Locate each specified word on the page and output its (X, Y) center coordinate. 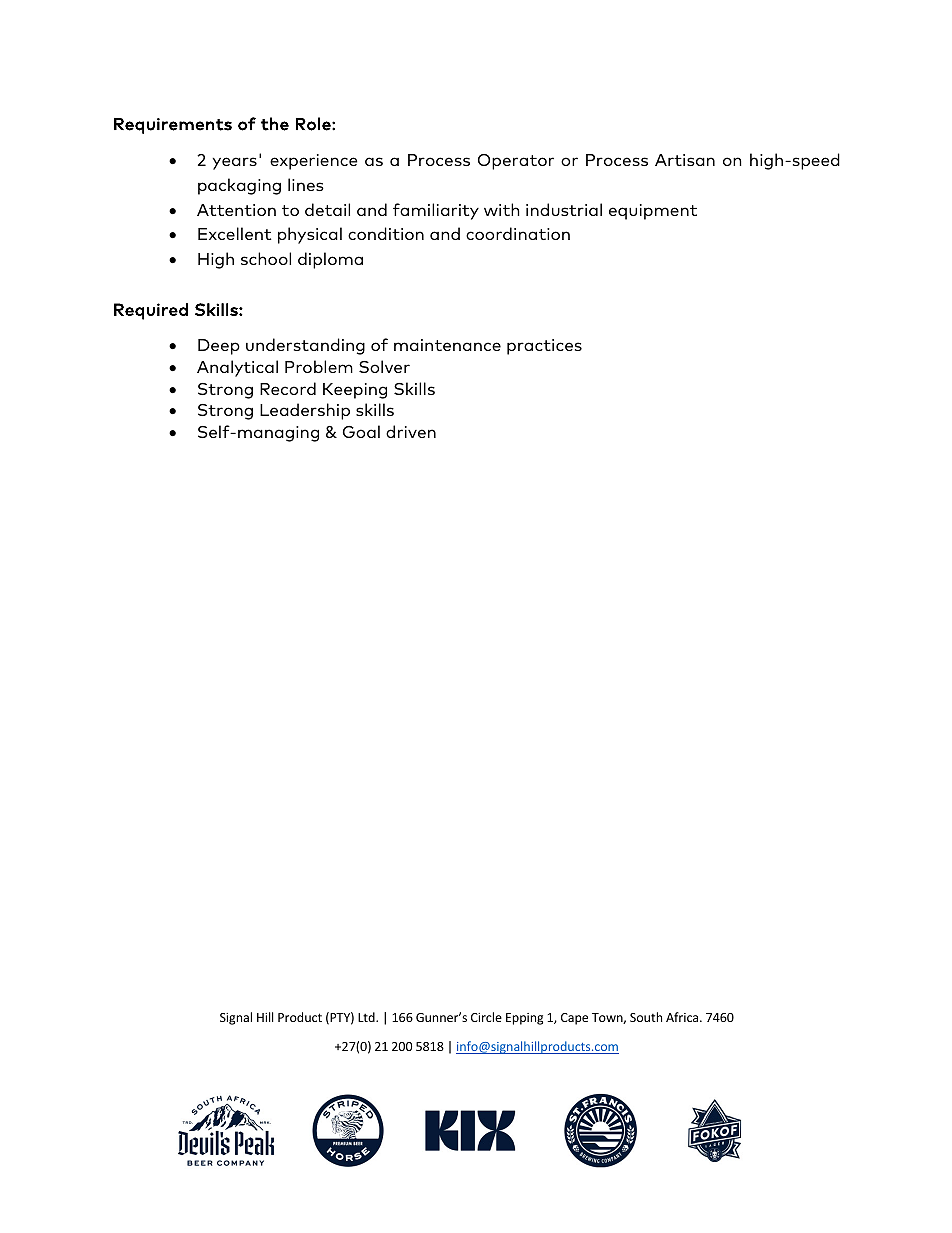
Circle (486, 1017)
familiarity (436, 211)
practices (544, 347)
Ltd (367, 1017)
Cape (574, 1019)
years (234, 163)
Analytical (237, 368)
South (646, 1017)
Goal (361, 431)
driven (411, 431)
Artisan (685, 160)
